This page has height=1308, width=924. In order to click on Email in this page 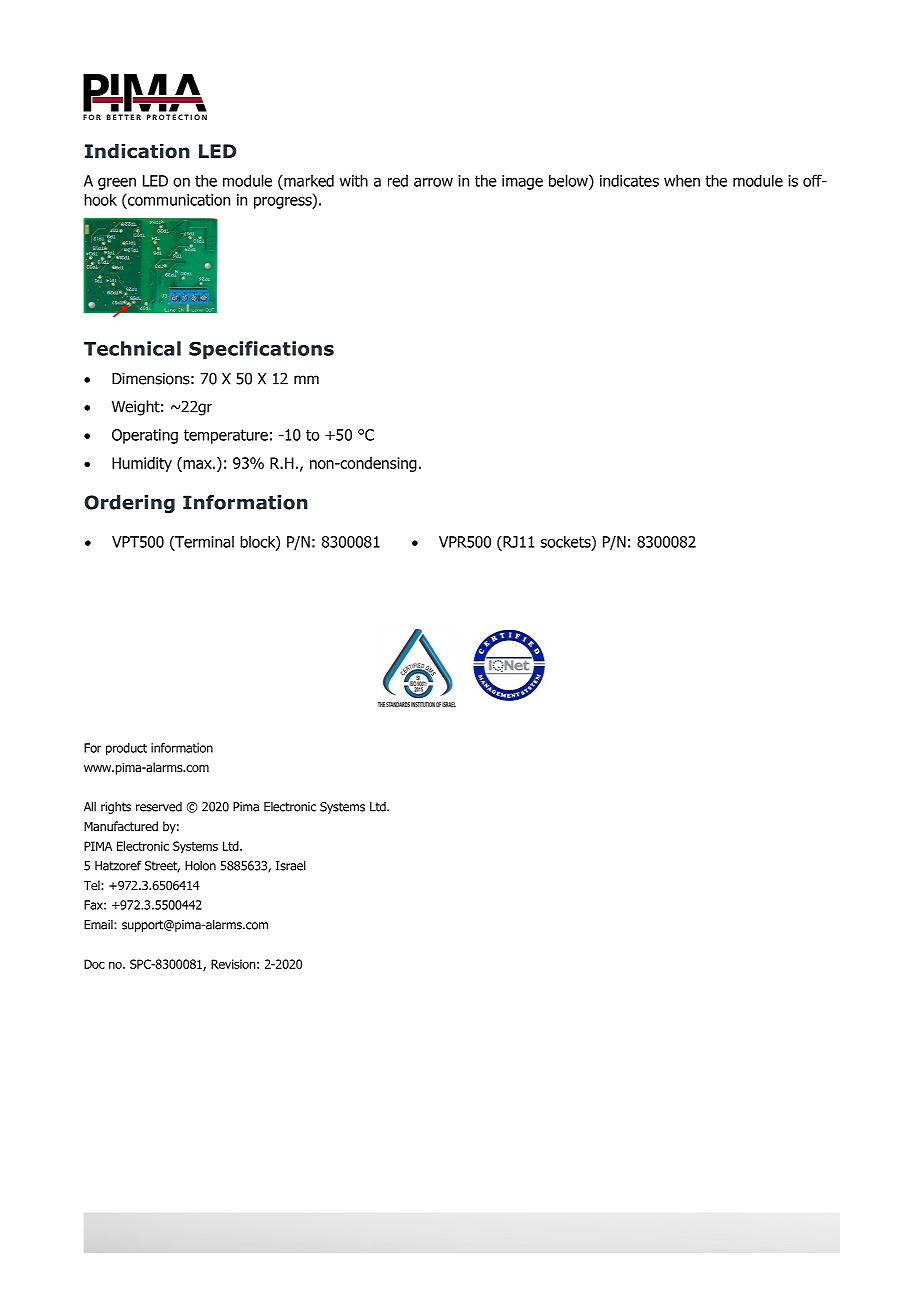, I will do `click(99, 925)`.
